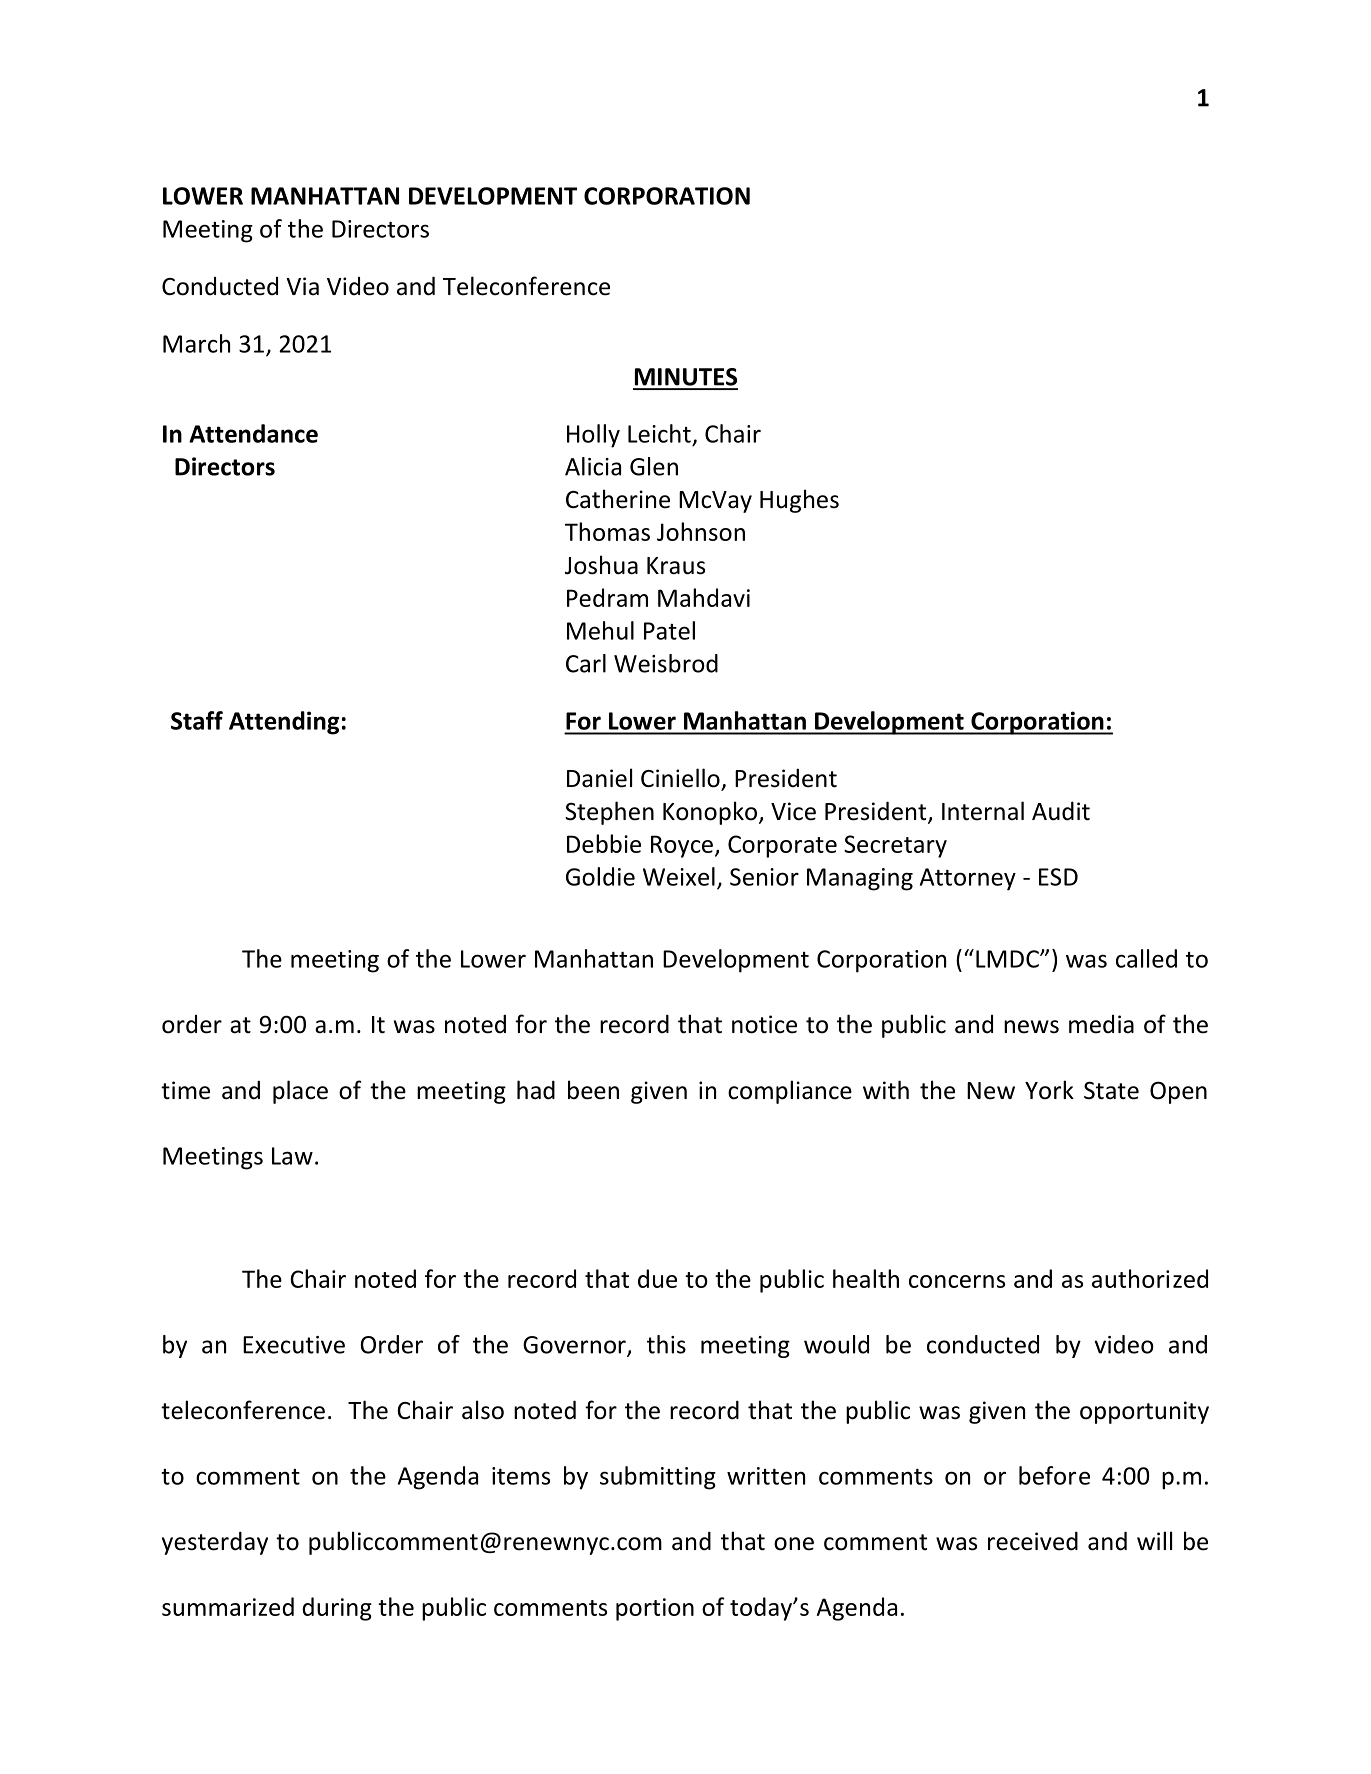 This document has height=1774, width=1371. I want to click on portion, so click(655, 1609).
